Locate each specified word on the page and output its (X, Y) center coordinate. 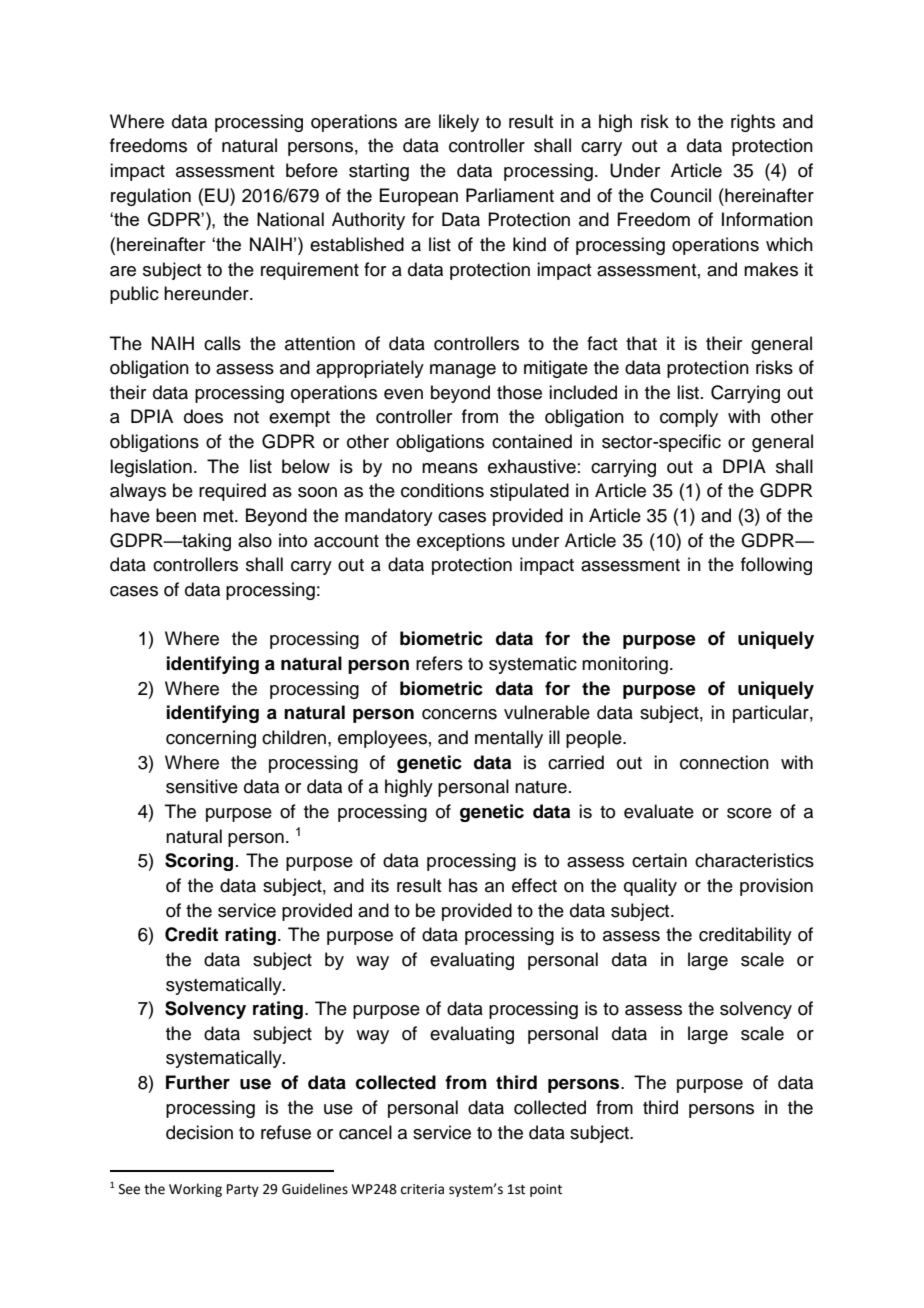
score (749, 813)
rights (753, 123)
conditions (442, 490)
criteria (422, 1189)
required (232, 492)
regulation (151, 197)
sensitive (202, 786)
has (463, 885)
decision (199, 1132)
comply (689, 418)
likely (459, 123)
